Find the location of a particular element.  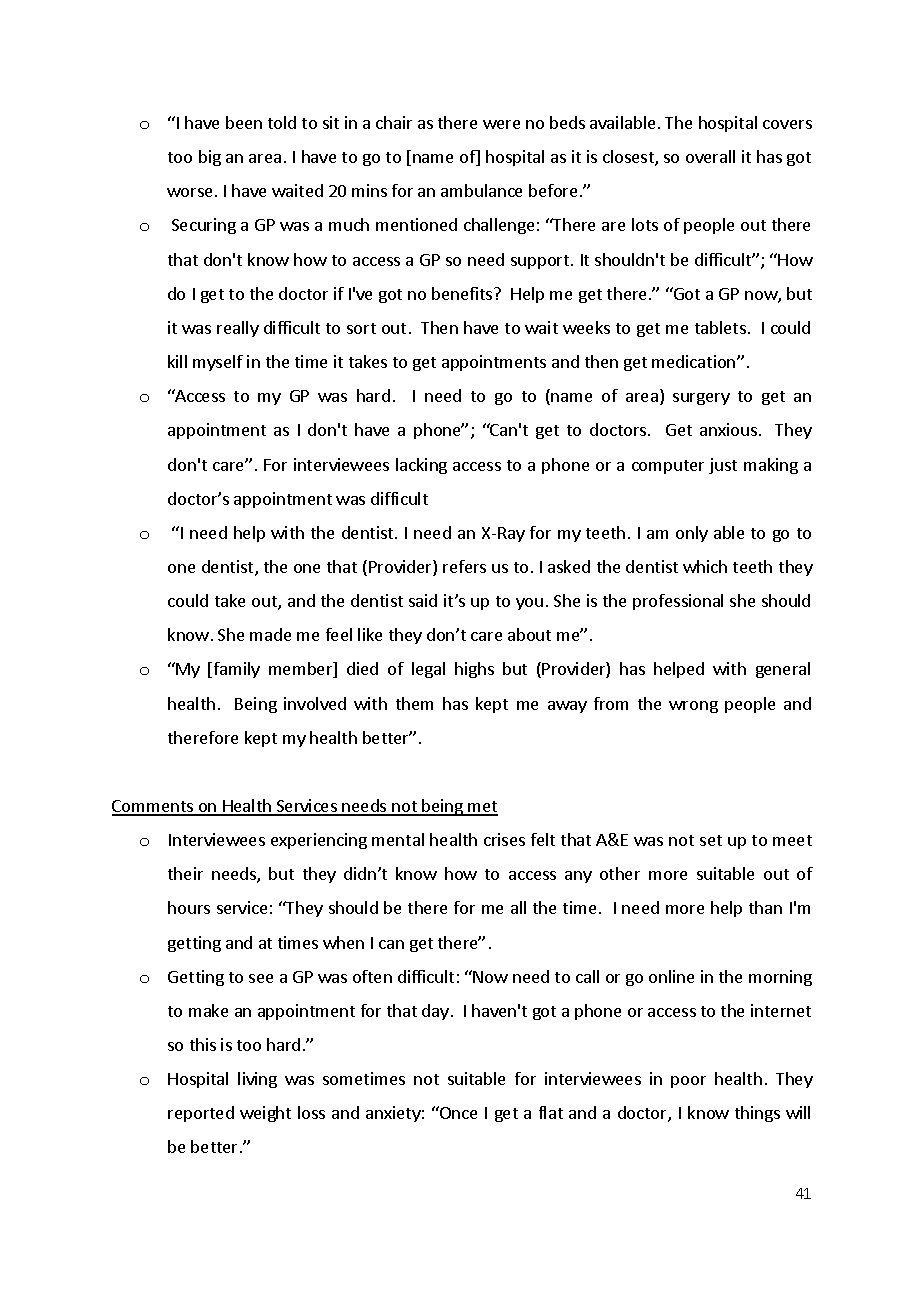

living is located at coordinates (257, 1080).
